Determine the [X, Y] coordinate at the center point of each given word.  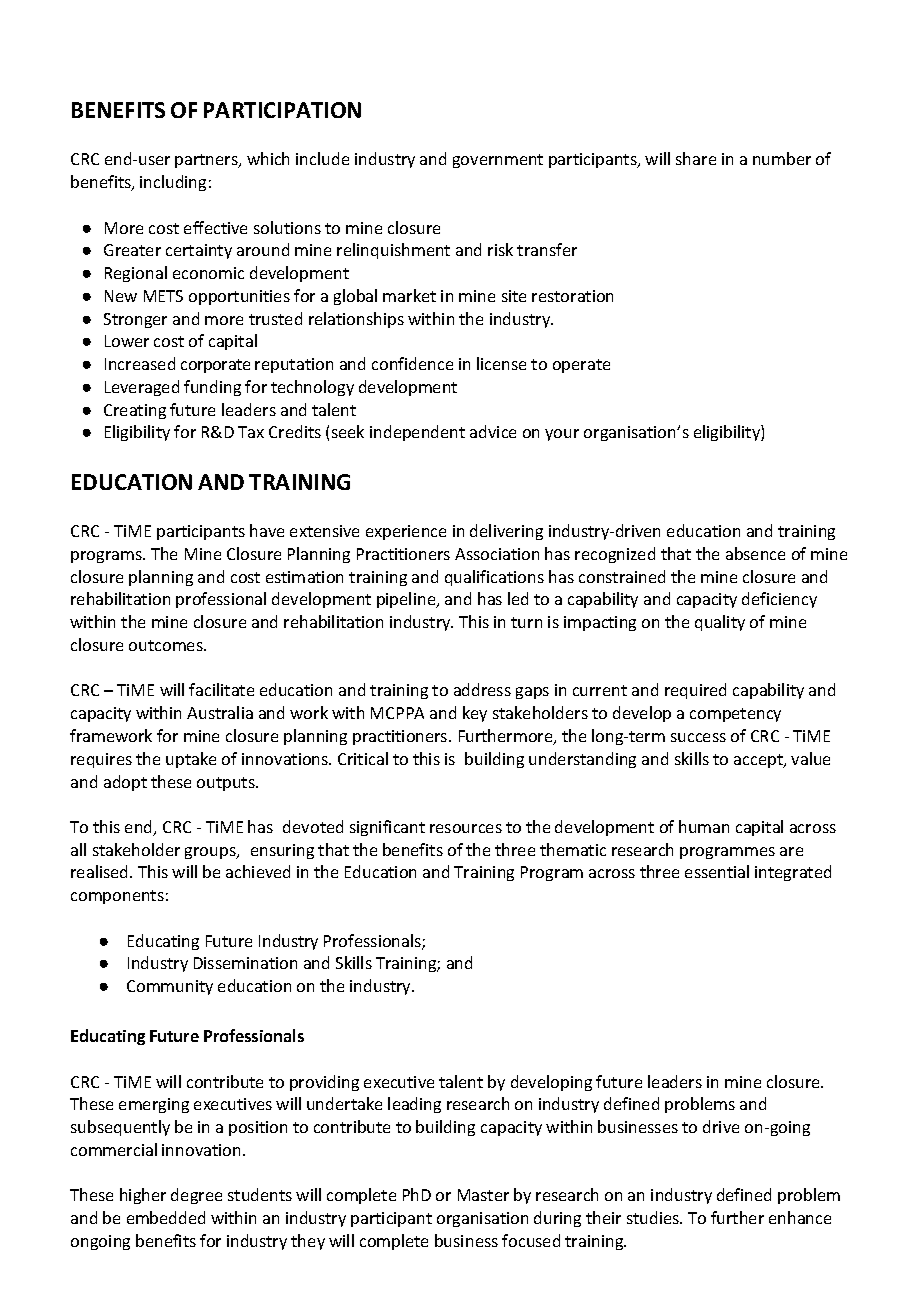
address [482, 689]
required [695, 691]
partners [207, 161]
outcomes [167, 645]
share [696, 158]
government [498, 161]
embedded [166, 1217]
